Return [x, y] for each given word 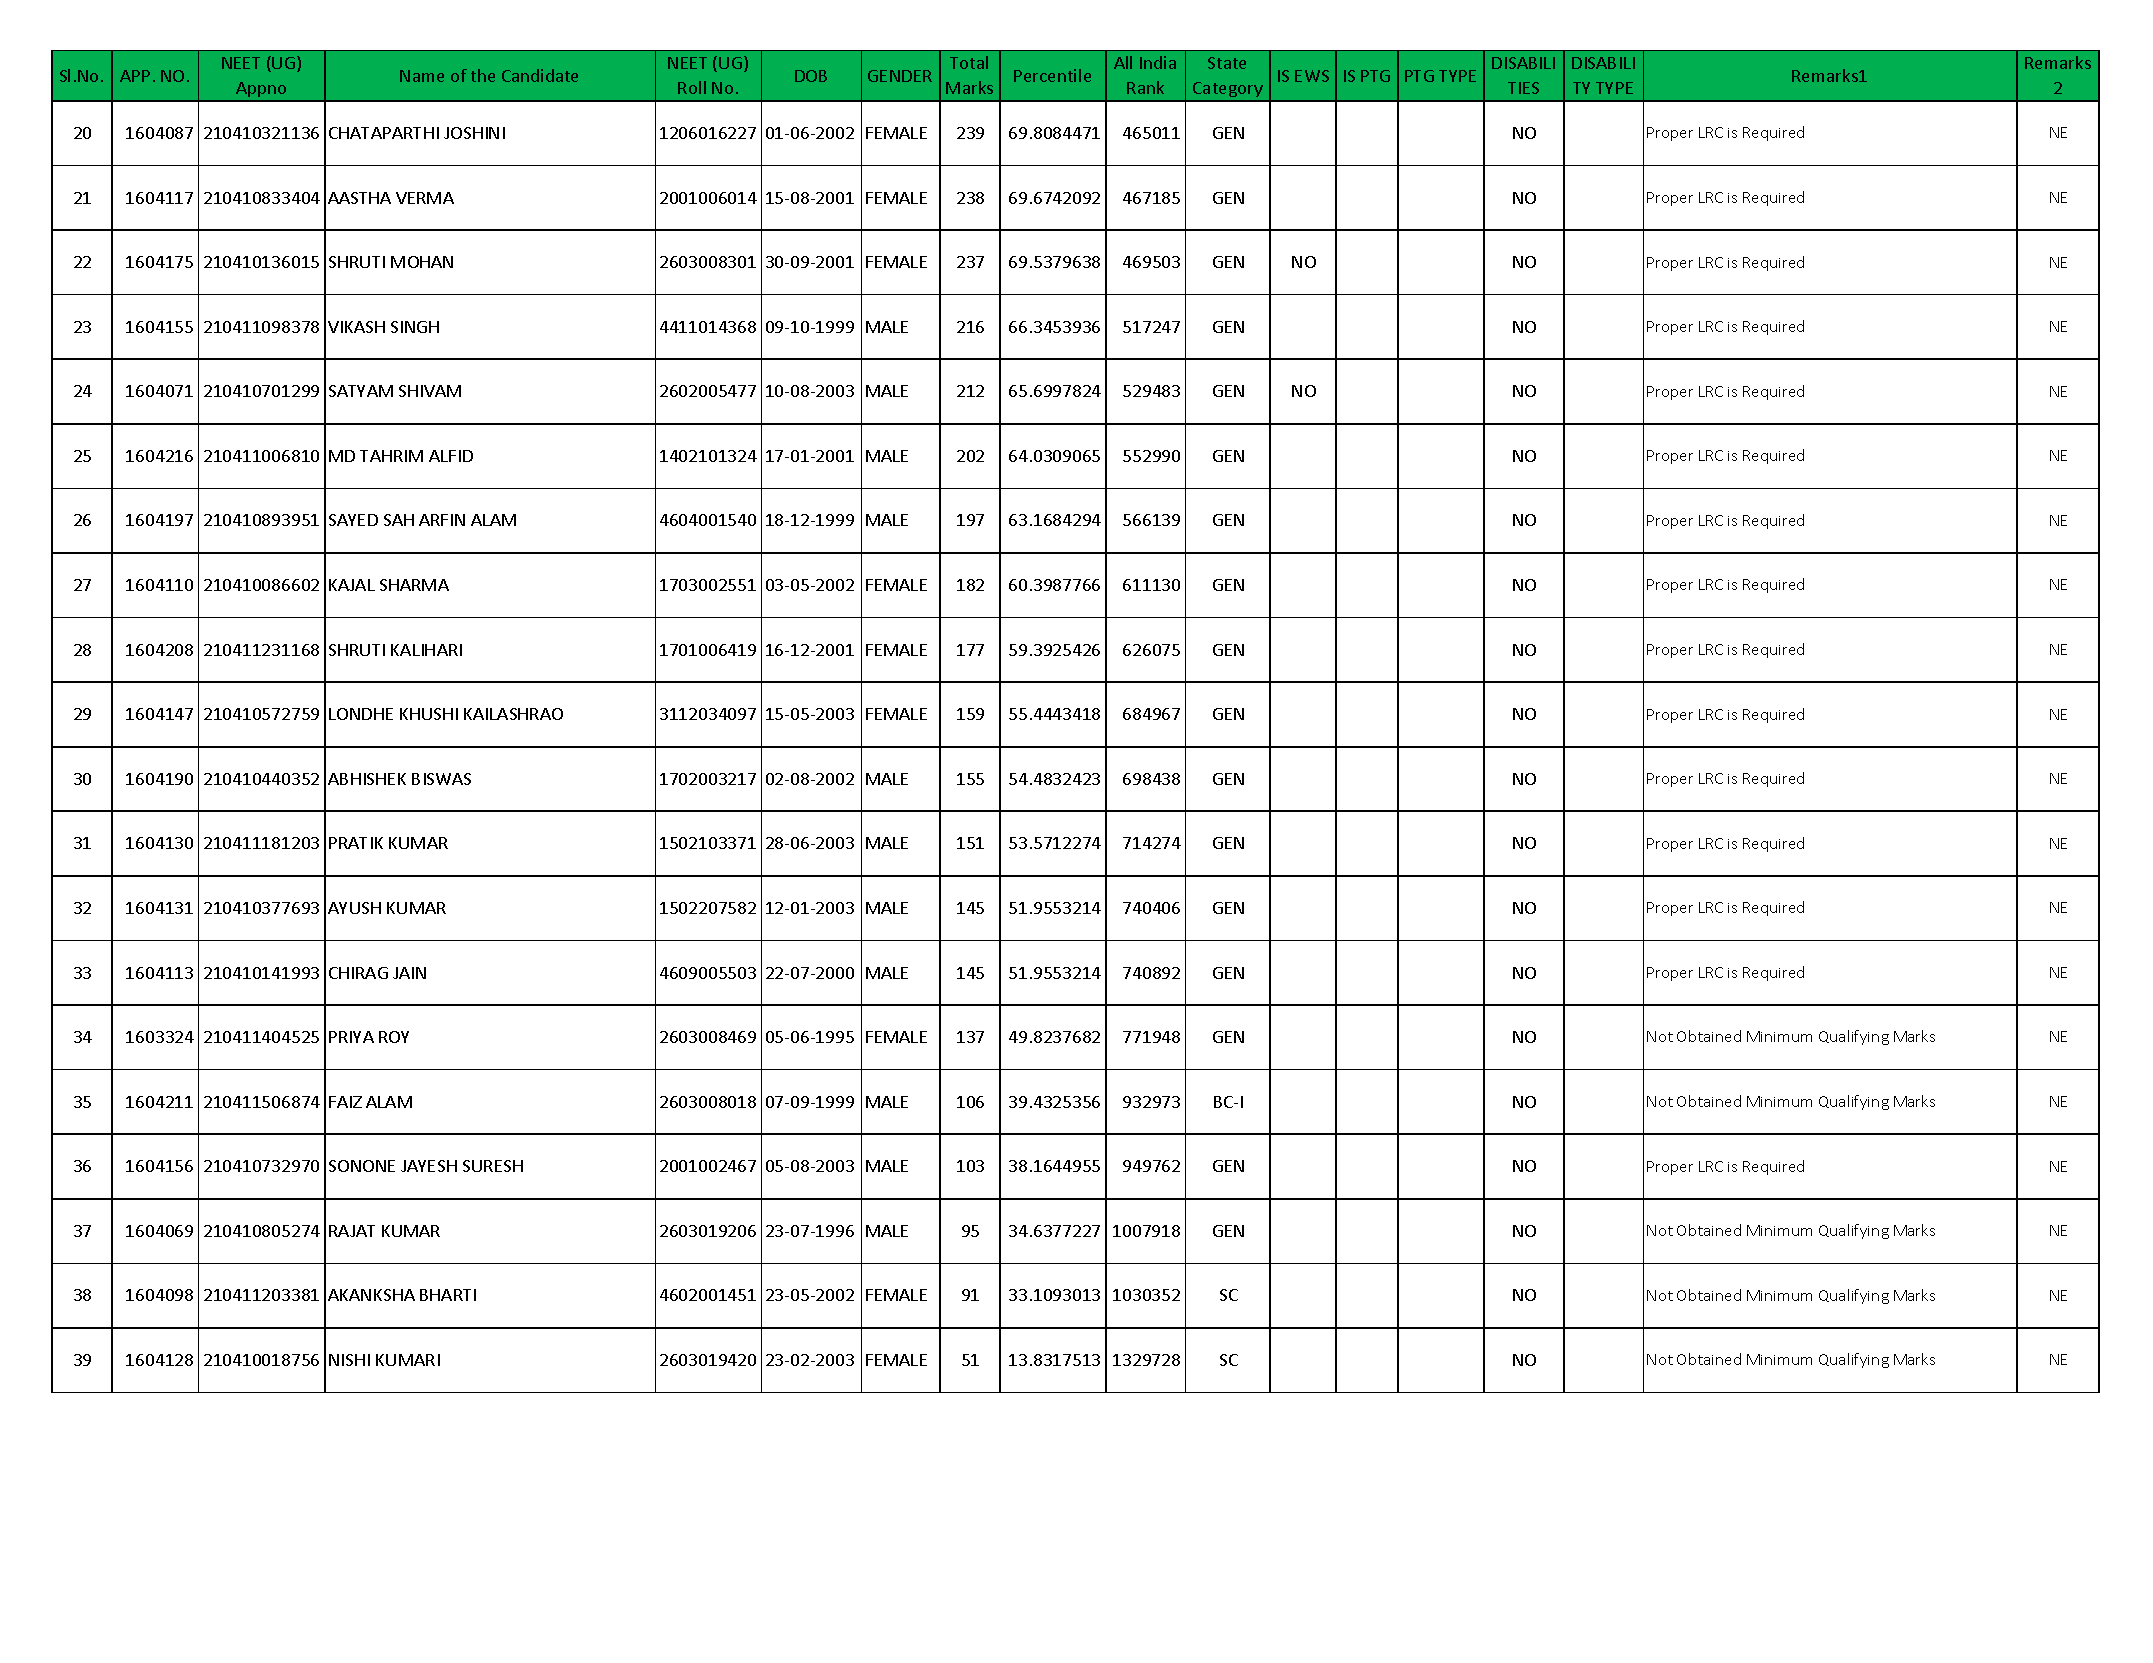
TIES [1523, 88]
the [483, 75]
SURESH [493, 1166]
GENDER [900, 76]
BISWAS [441, 779]
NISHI [349, 1360]
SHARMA [414, 585]
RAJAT [352, 1231]
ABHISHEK [367, 779]
